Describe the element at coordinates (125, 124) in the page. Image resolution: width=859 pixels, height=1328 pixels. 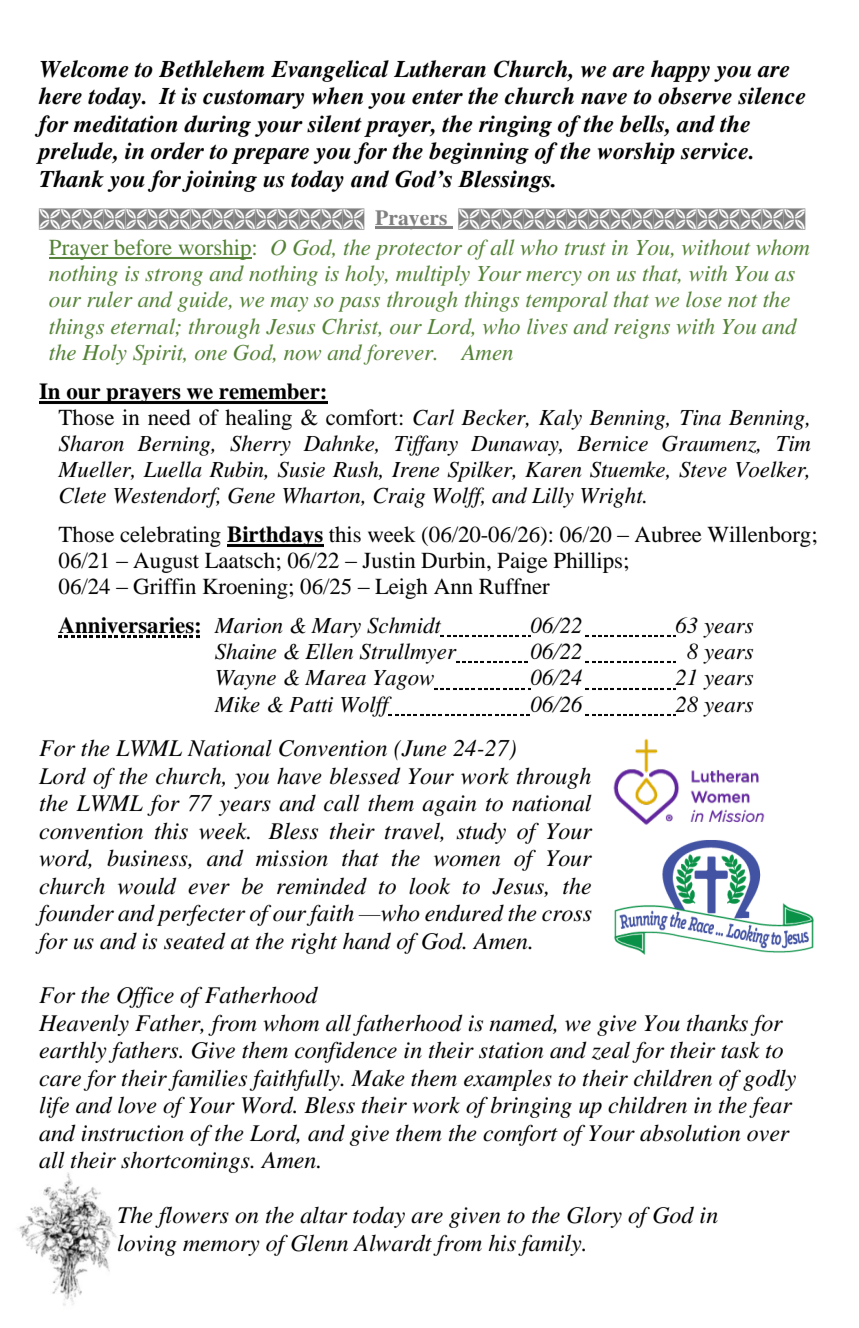
I see `meditation` at that location.
